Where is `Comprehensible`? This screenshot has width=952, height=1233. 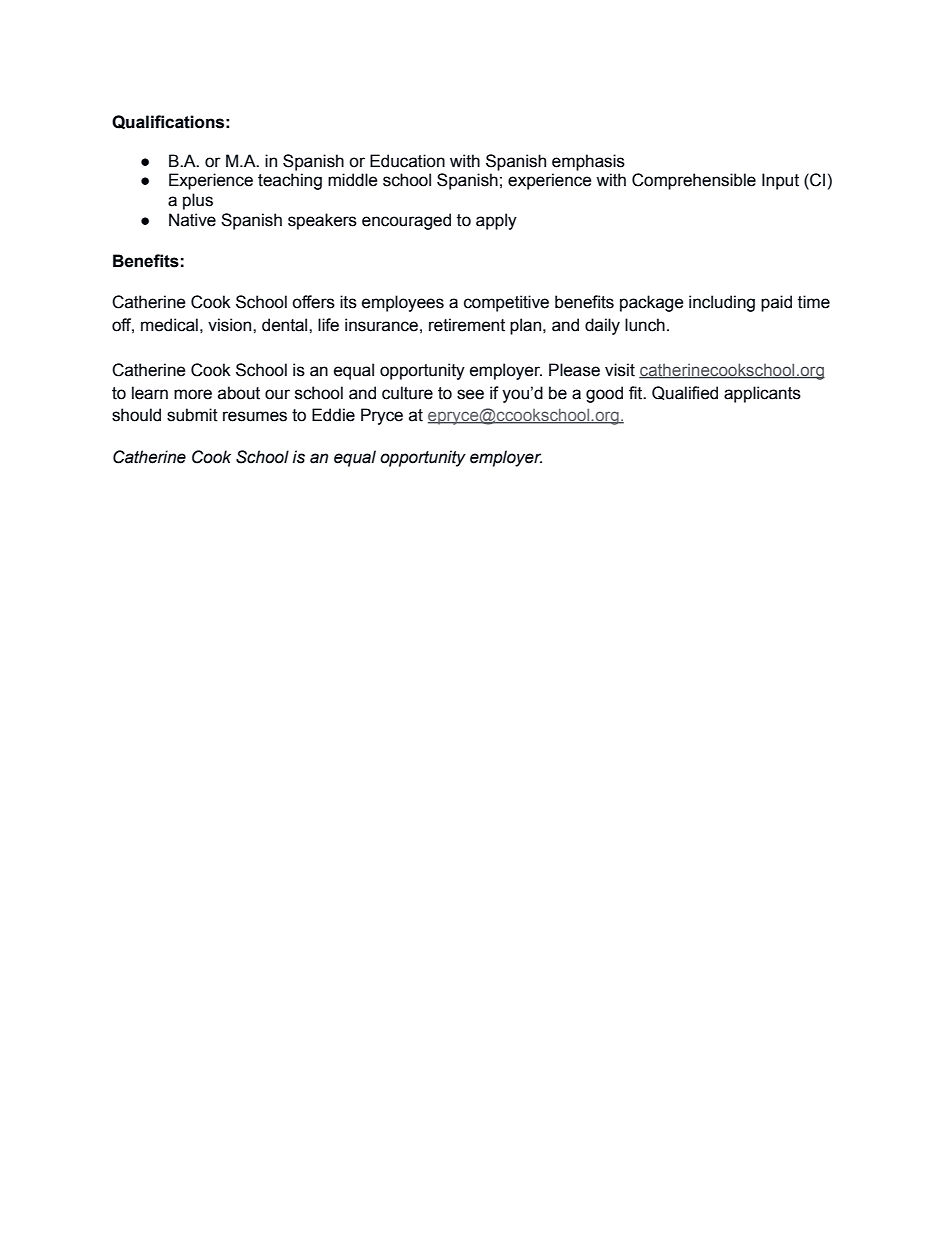
Comprehensible is located at coordinates (694, 181).
